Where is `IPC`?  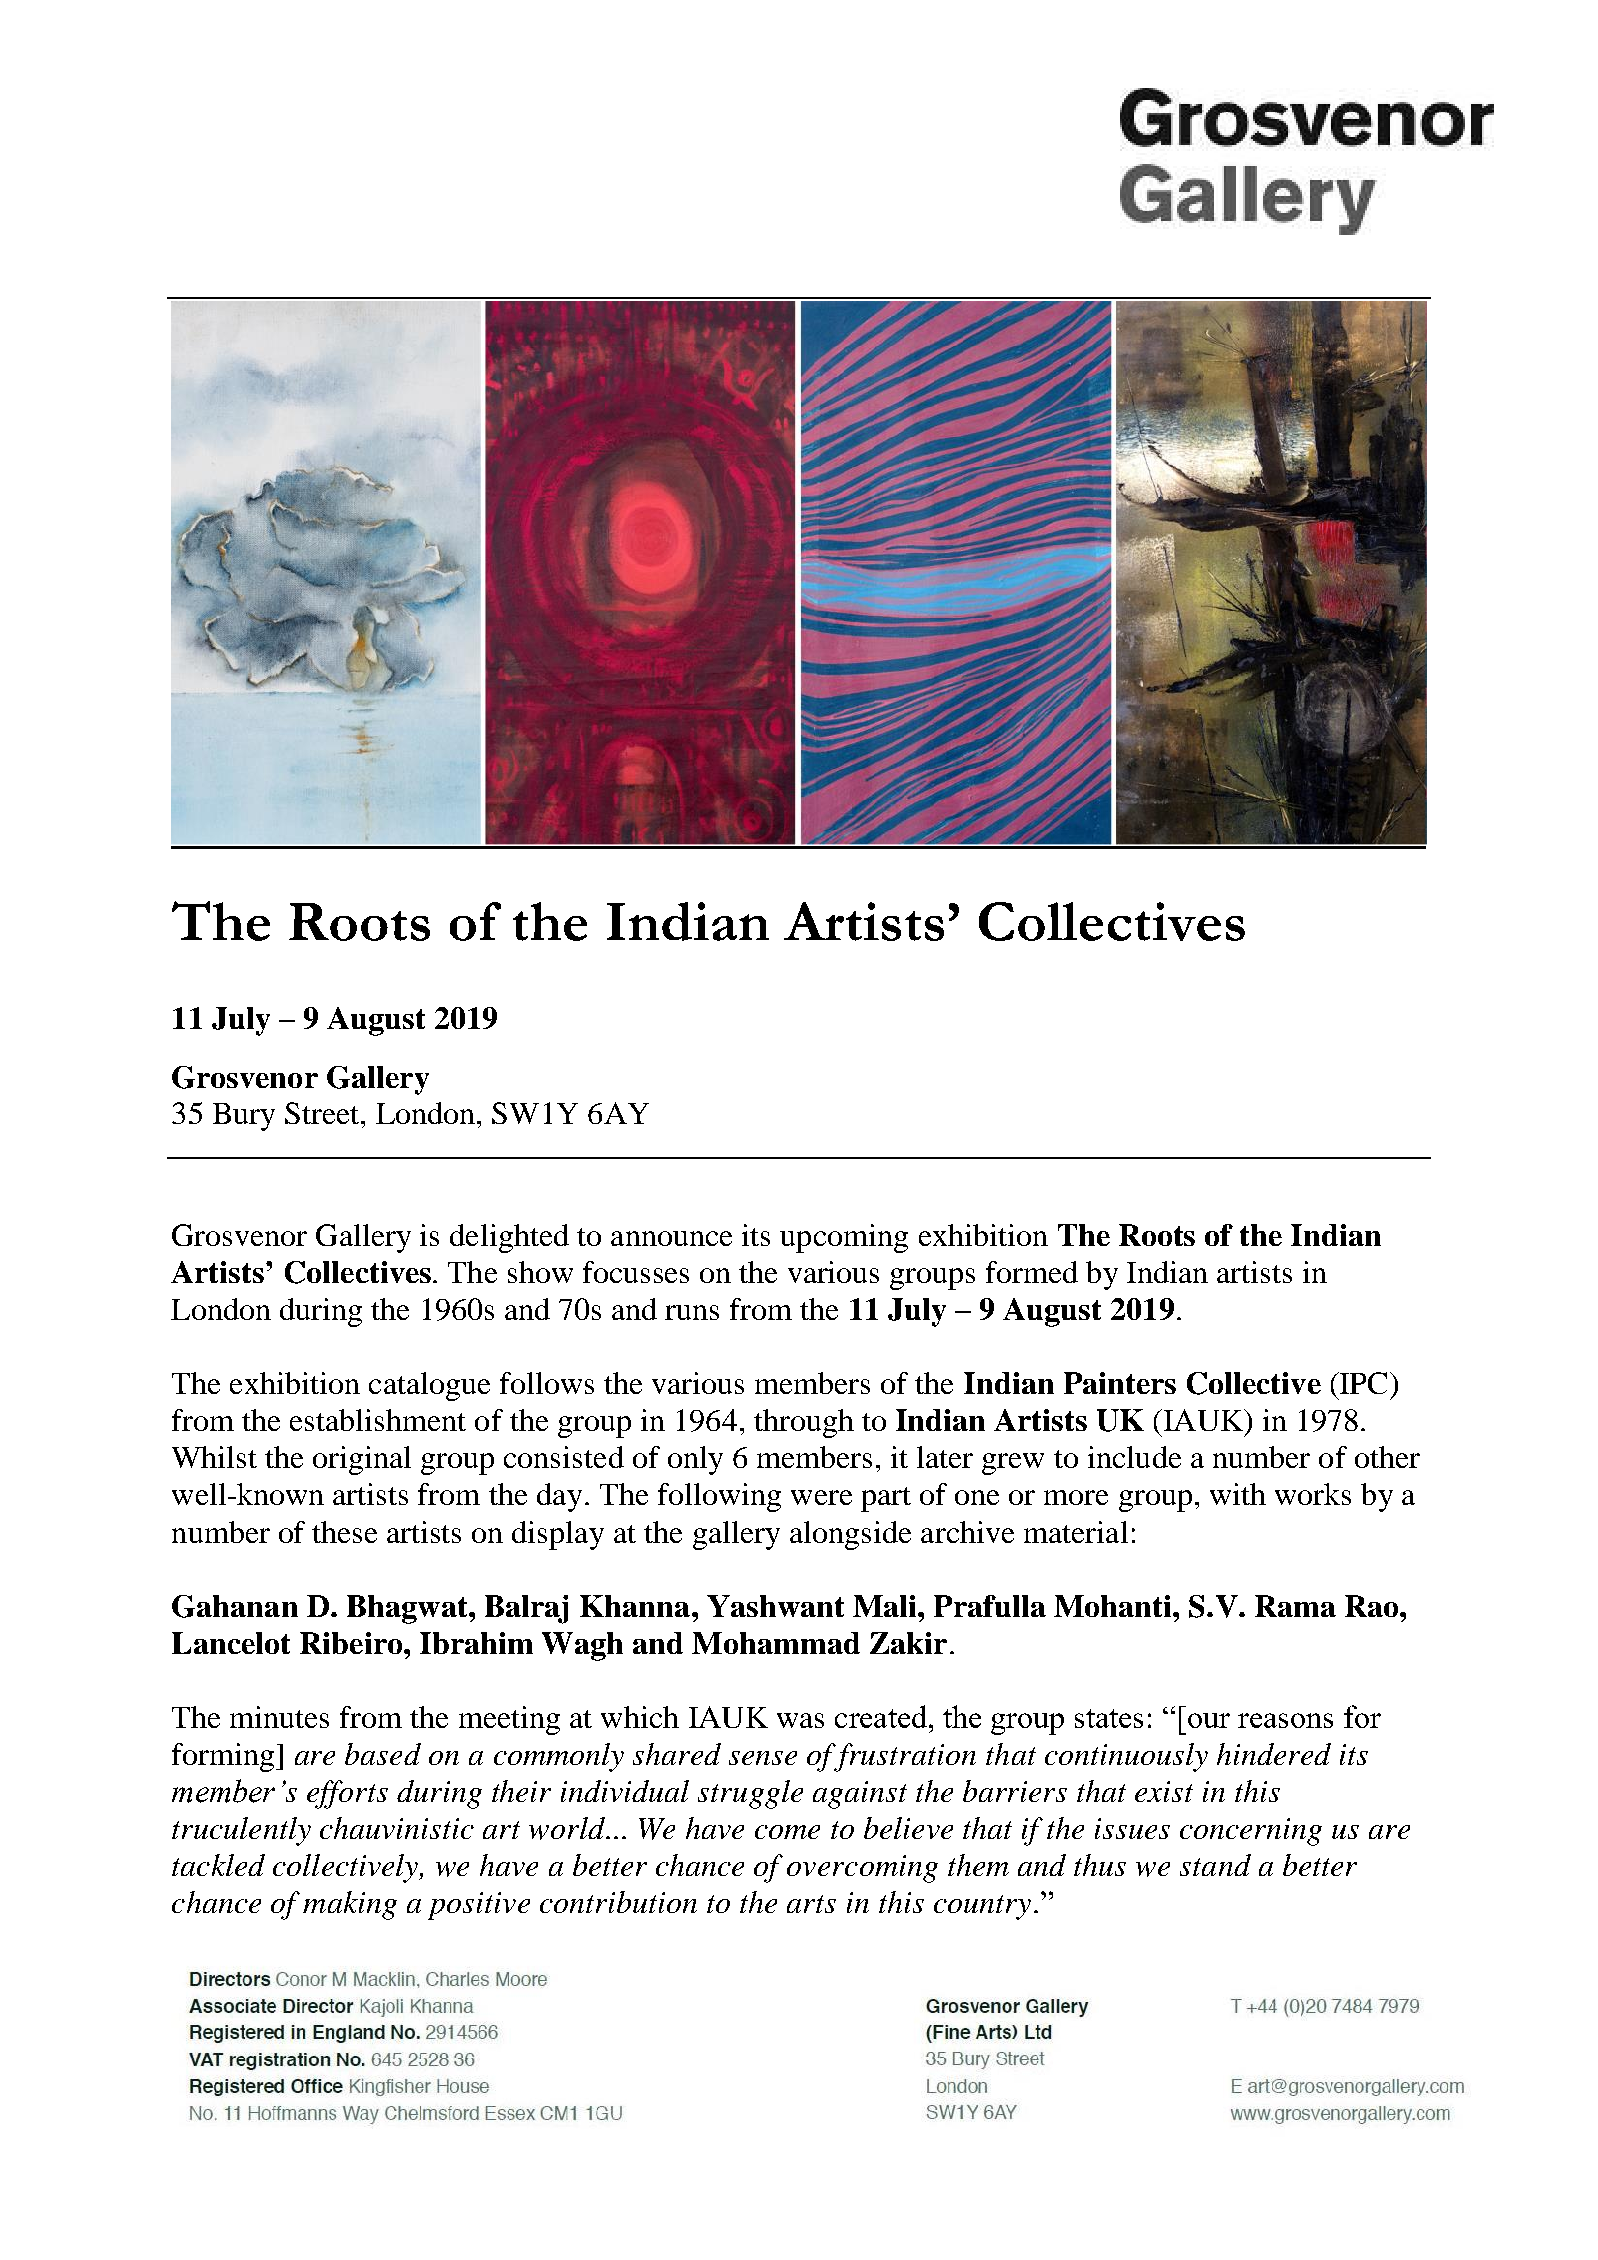 IPC is located at coordinates (1364, 1383).
